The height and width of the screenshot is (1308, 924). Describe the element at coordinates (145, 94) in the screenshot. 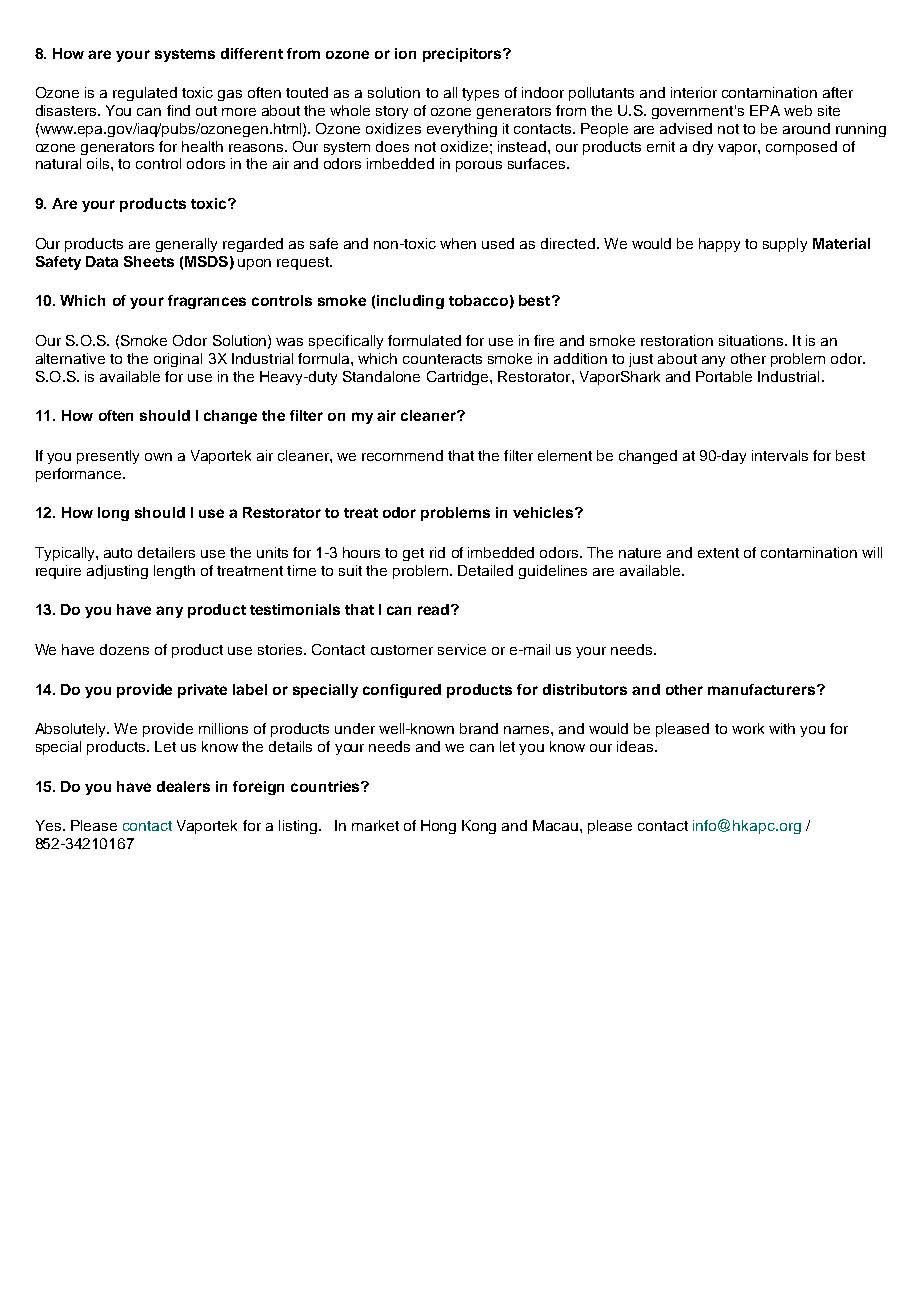

I see `regulated` at that location.
